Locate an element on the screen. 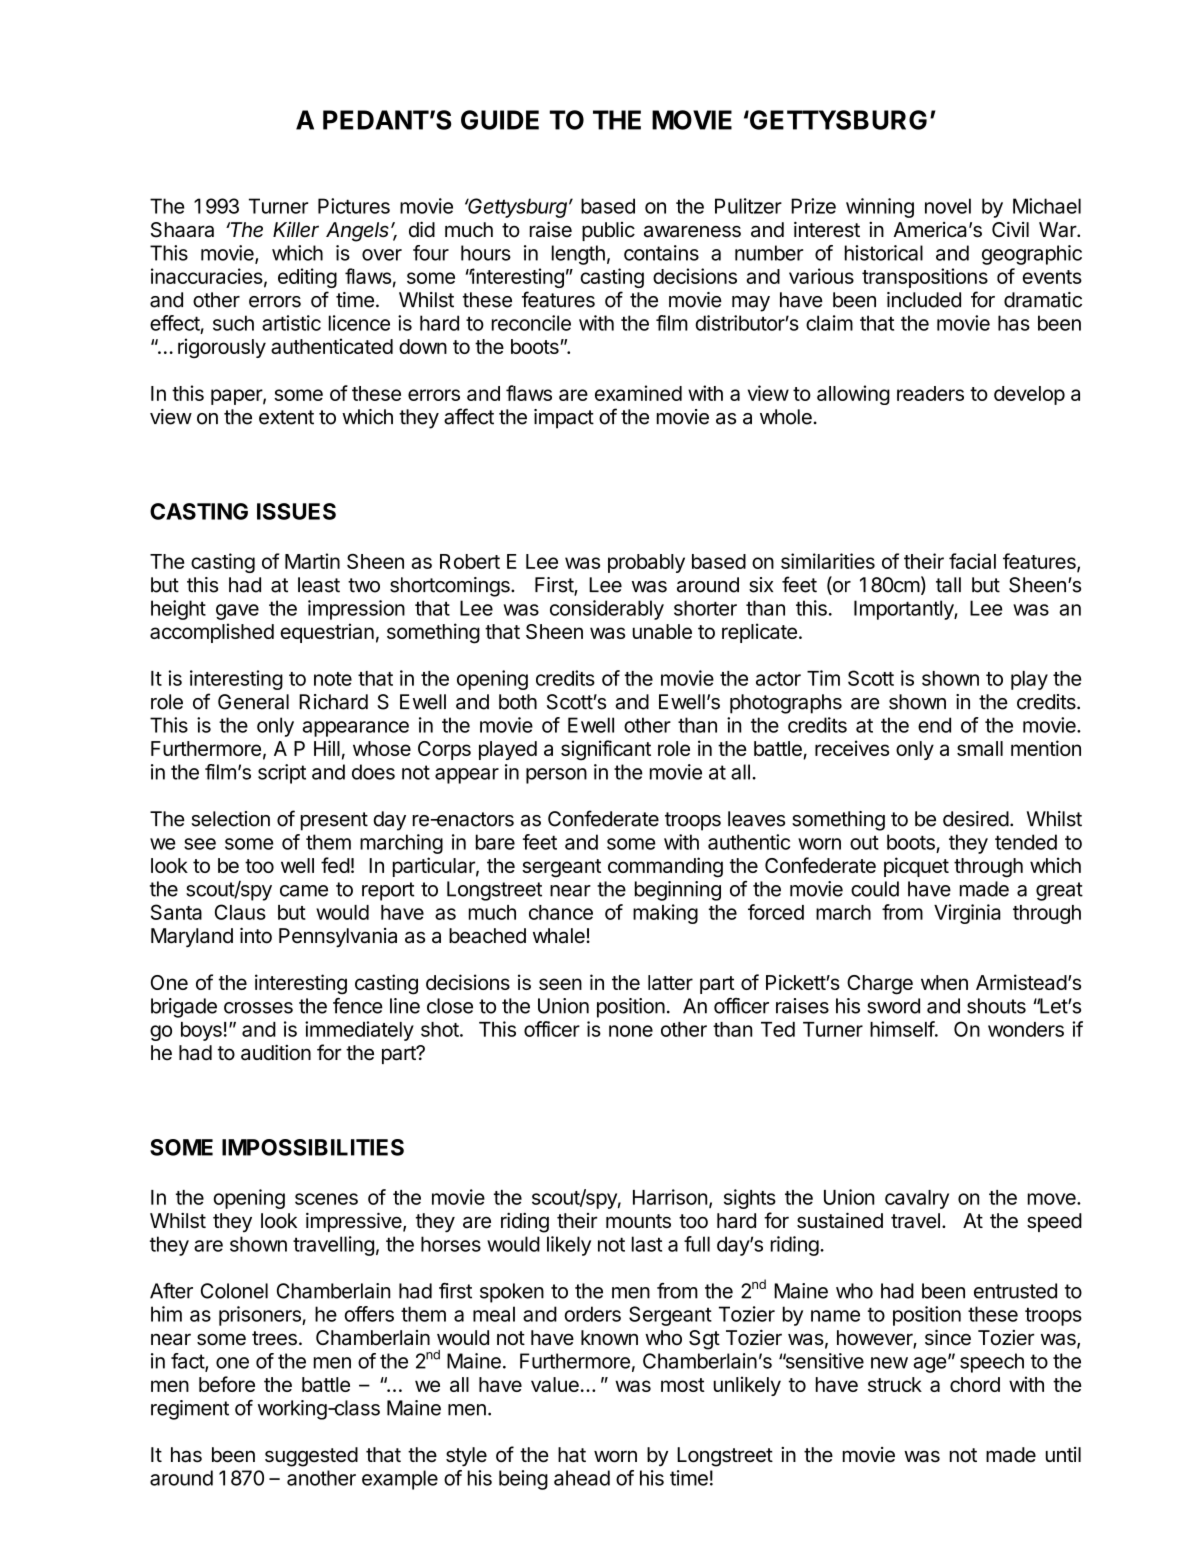  novel is located at coordinates (948, 206).
